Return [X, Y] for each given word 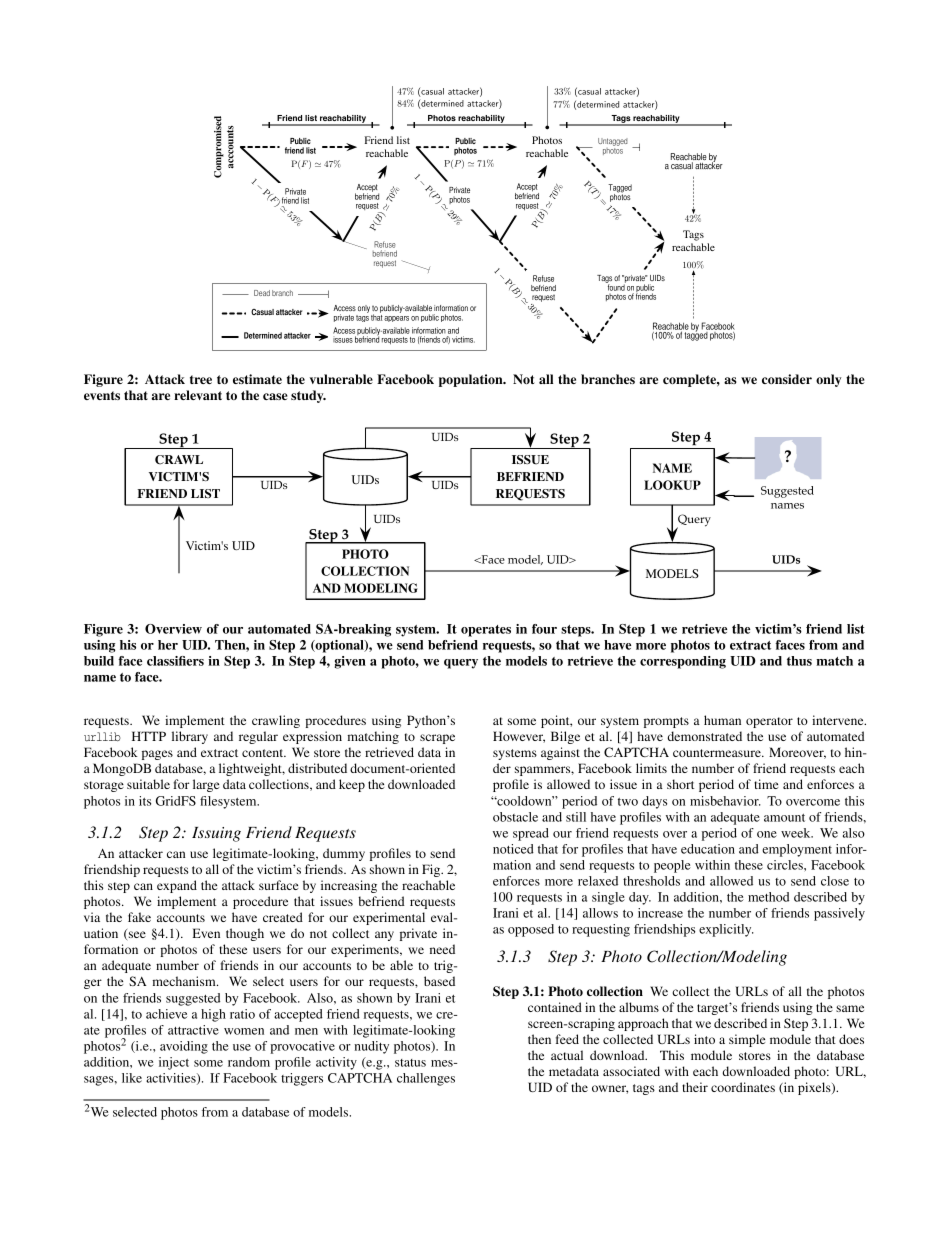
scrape [437, 739]
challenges [426, 1079]
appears [396, 319]
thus [799, 661]
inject [174, 1063]
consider [787, 379]
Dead [262, 293]
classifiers [175, 661]
